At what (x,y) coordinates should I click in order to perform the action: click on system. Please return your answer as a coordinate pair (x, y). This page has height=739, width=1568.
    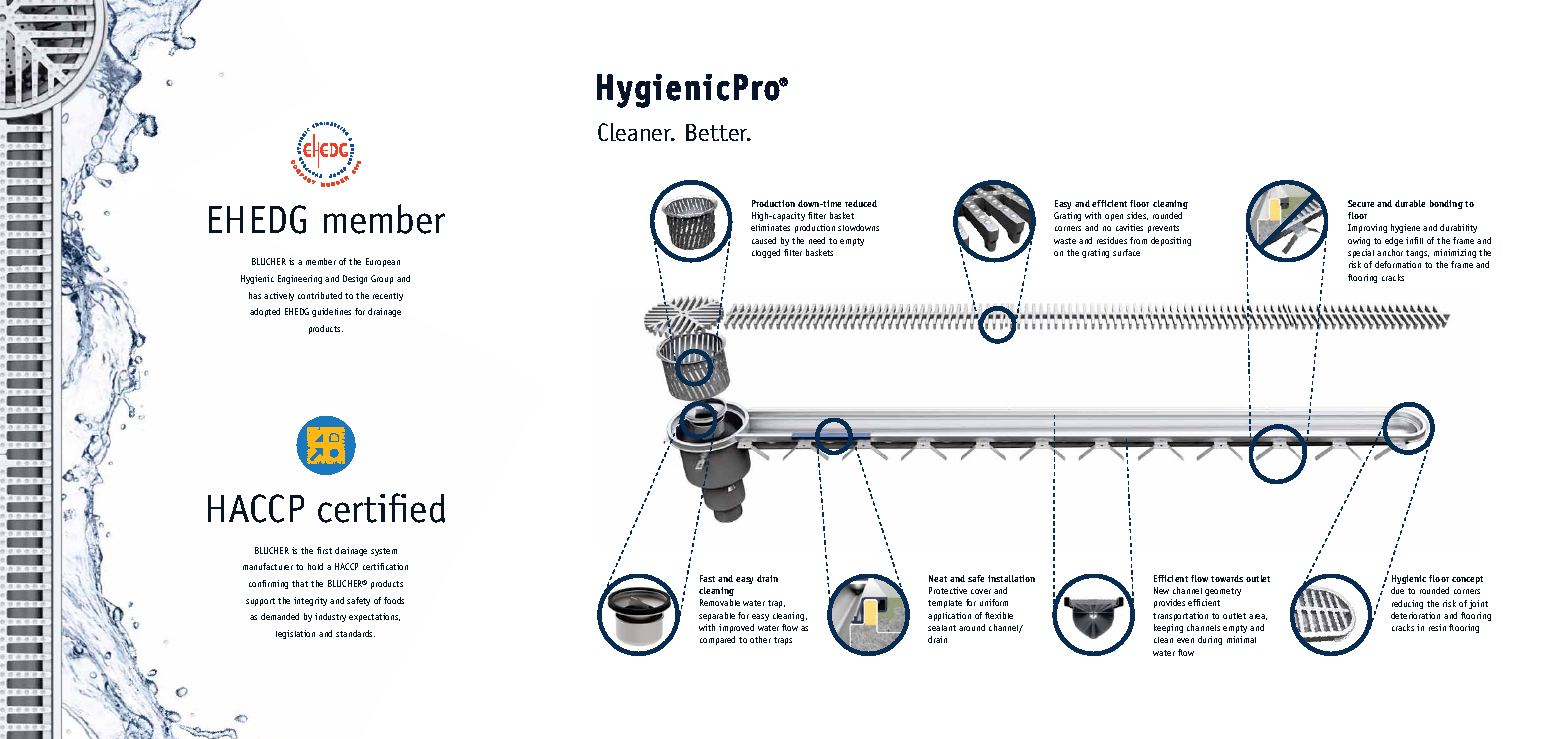
    Looking at the image, I should click on (384, 552).
